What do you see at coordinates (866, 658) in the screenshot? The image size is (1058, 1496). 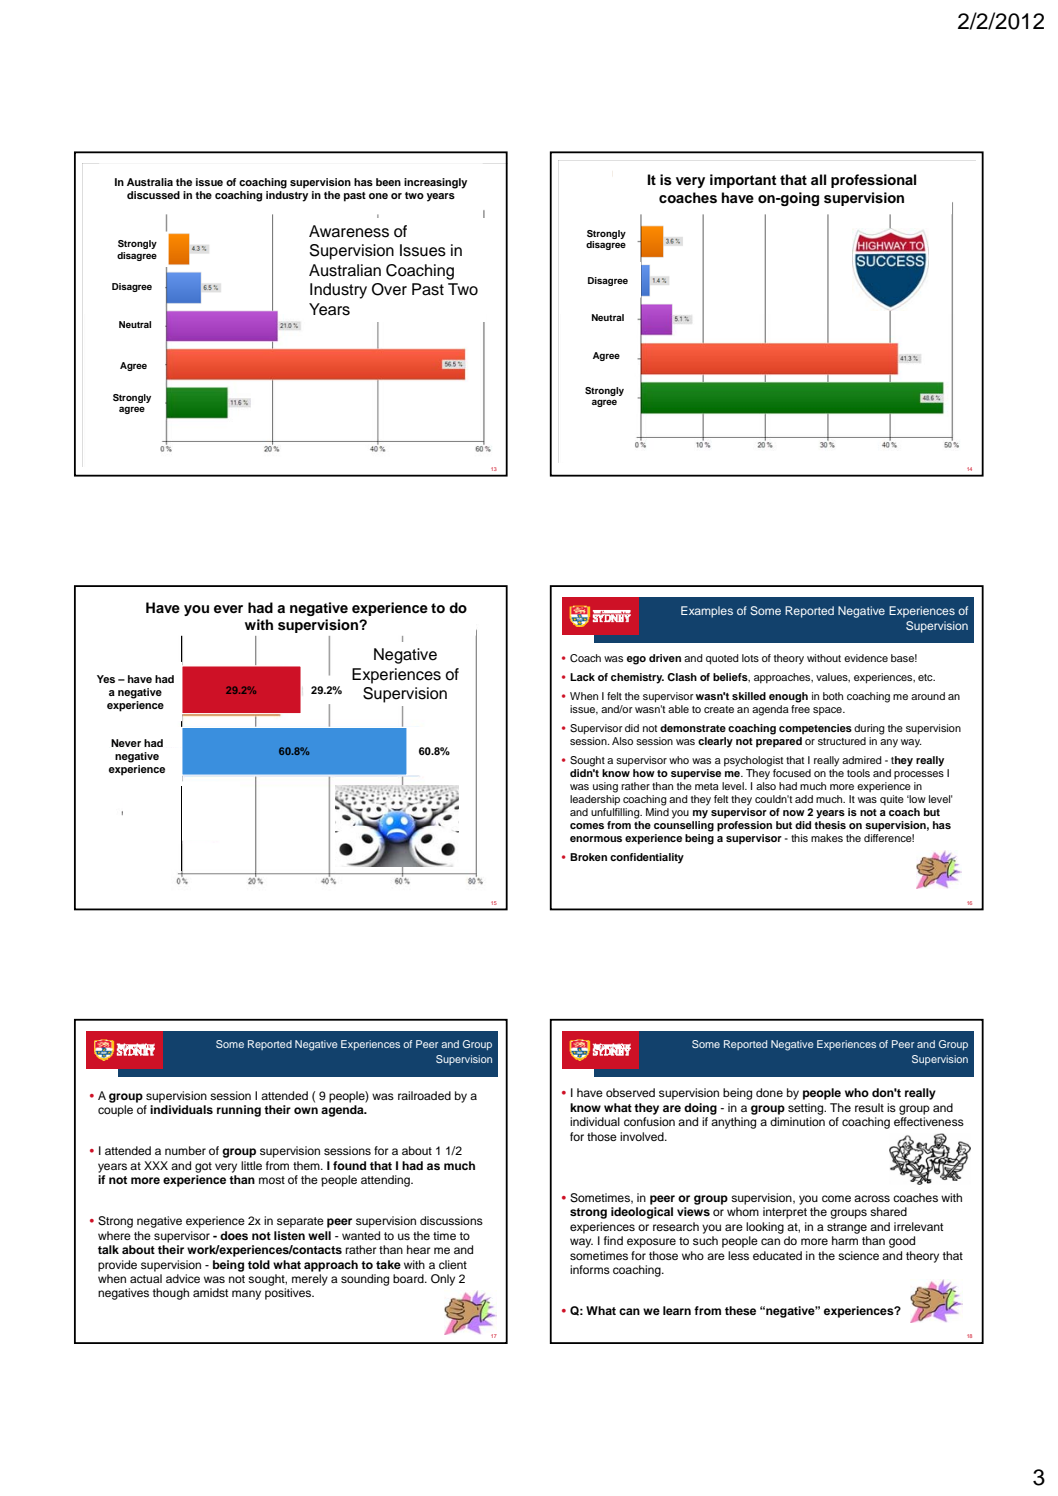 I see `evidence` at bounding box center [866, 658].
